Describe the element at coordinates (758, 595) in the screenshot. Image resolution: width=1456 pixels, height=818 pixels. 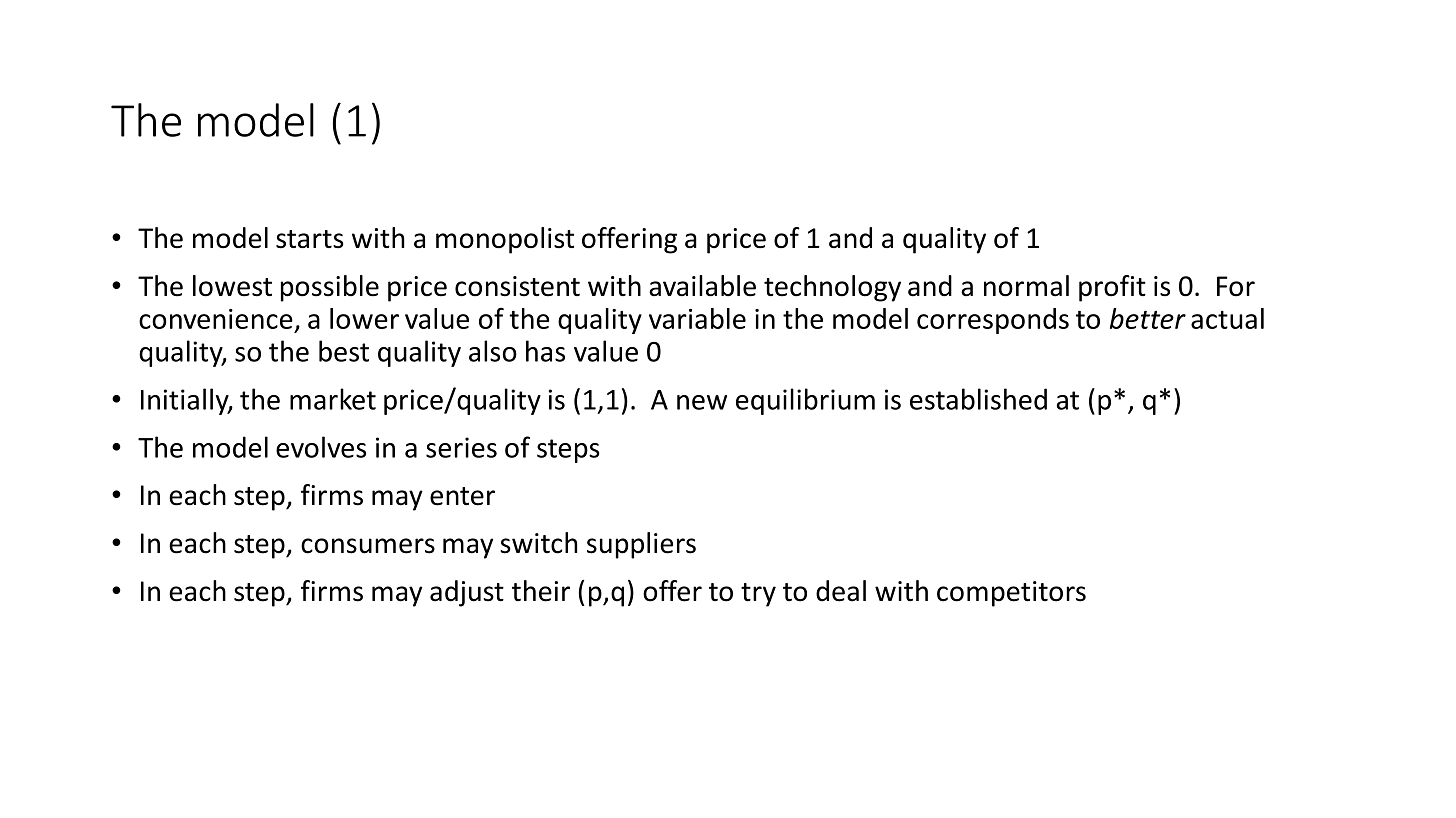
I see `try` at that location.
